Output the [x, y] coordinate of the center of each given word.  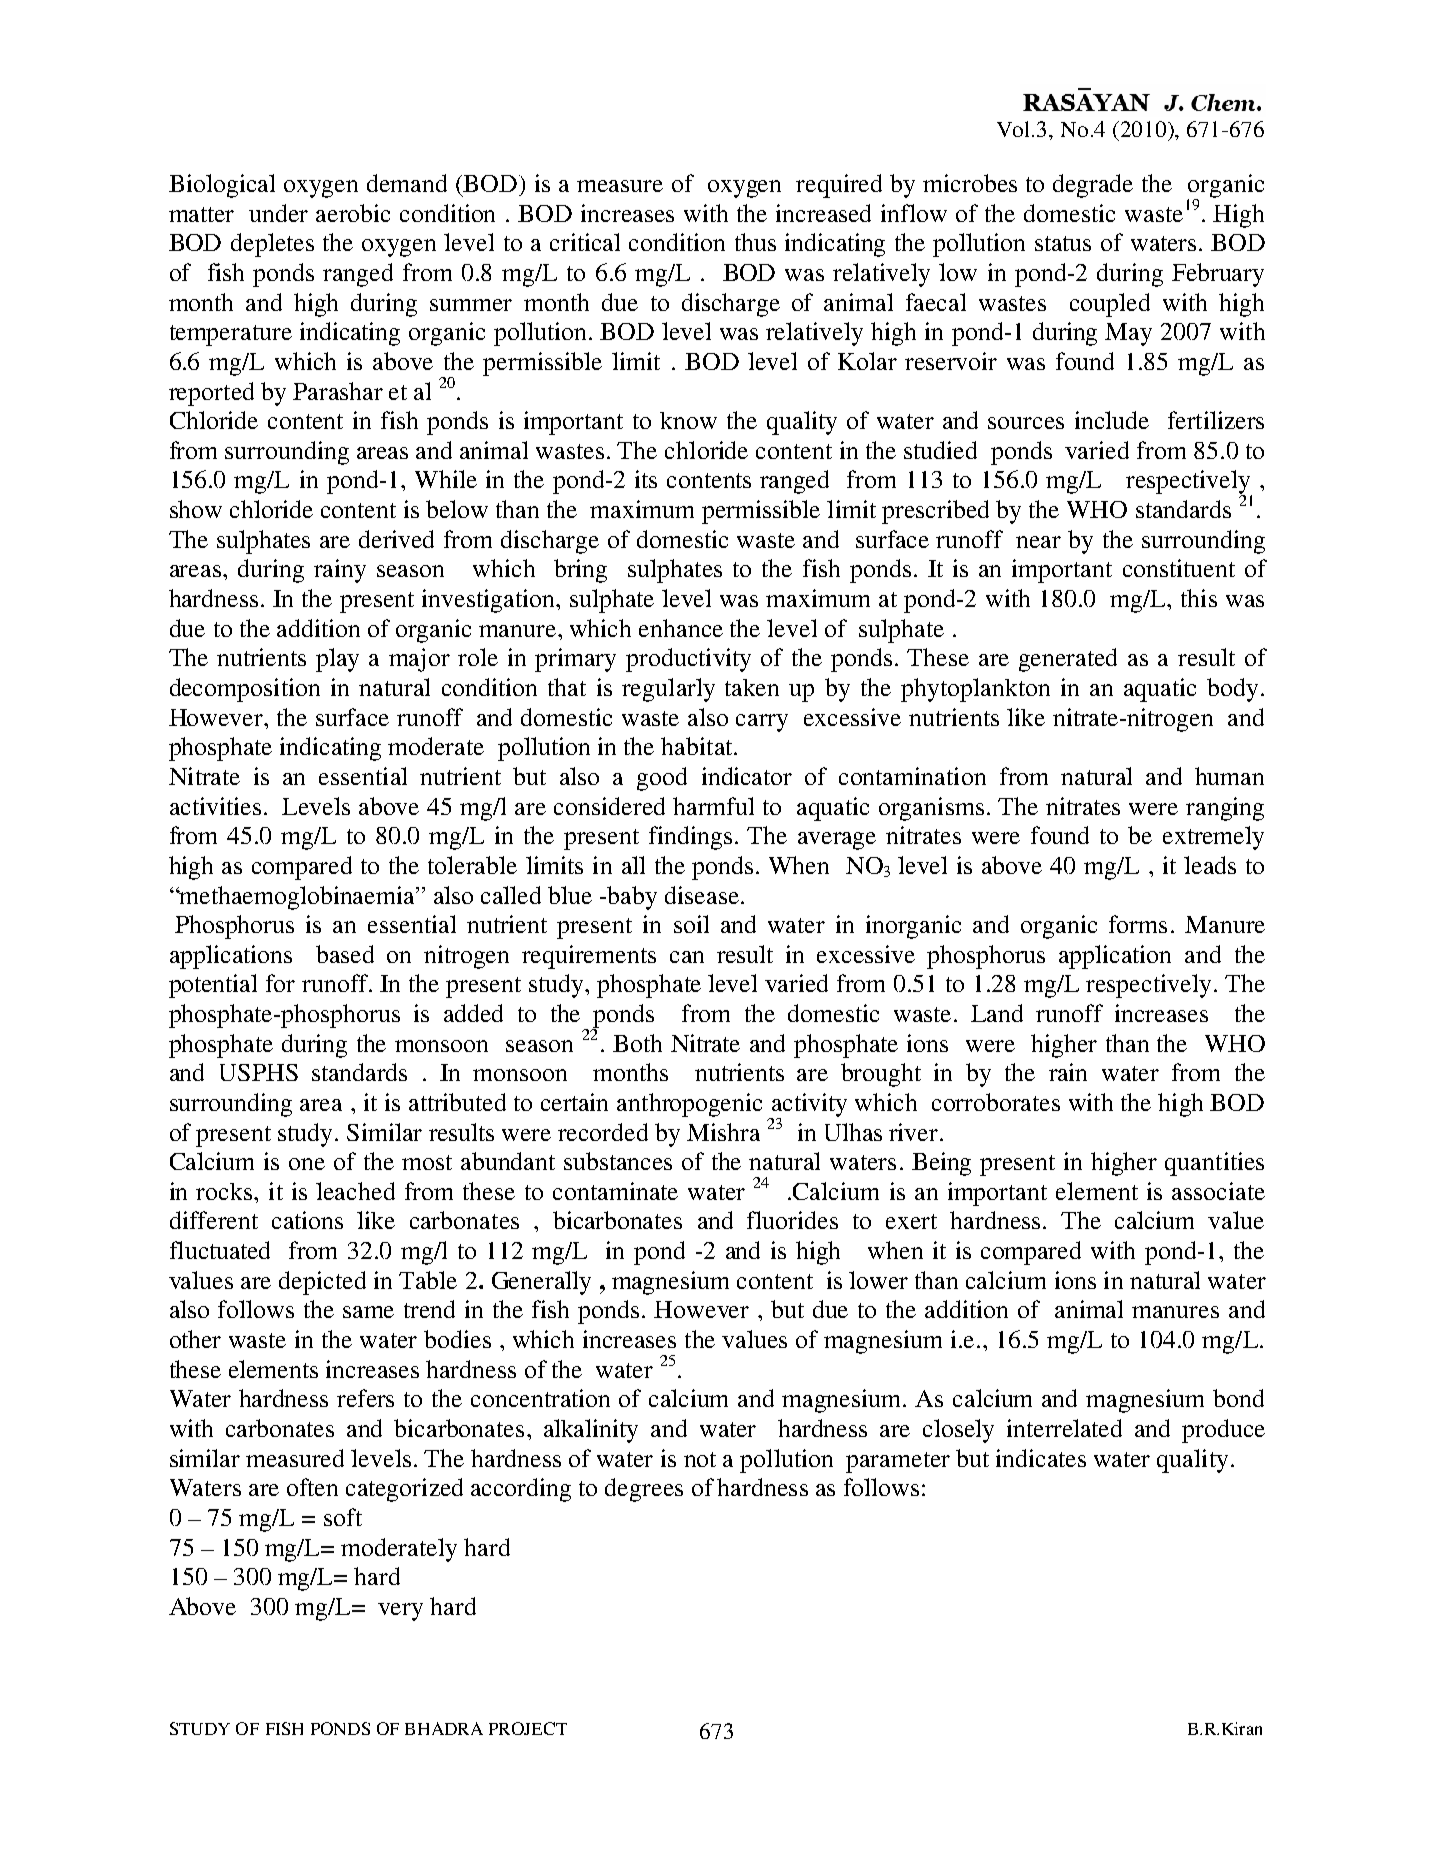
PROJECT [528, 1728]
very [400, 1612]
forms [1138, 924]
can [687, 957]
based [345, 954]
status [1063, 243]
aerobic [353, 213]
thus [755, 242]
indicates [1041, 1458]
